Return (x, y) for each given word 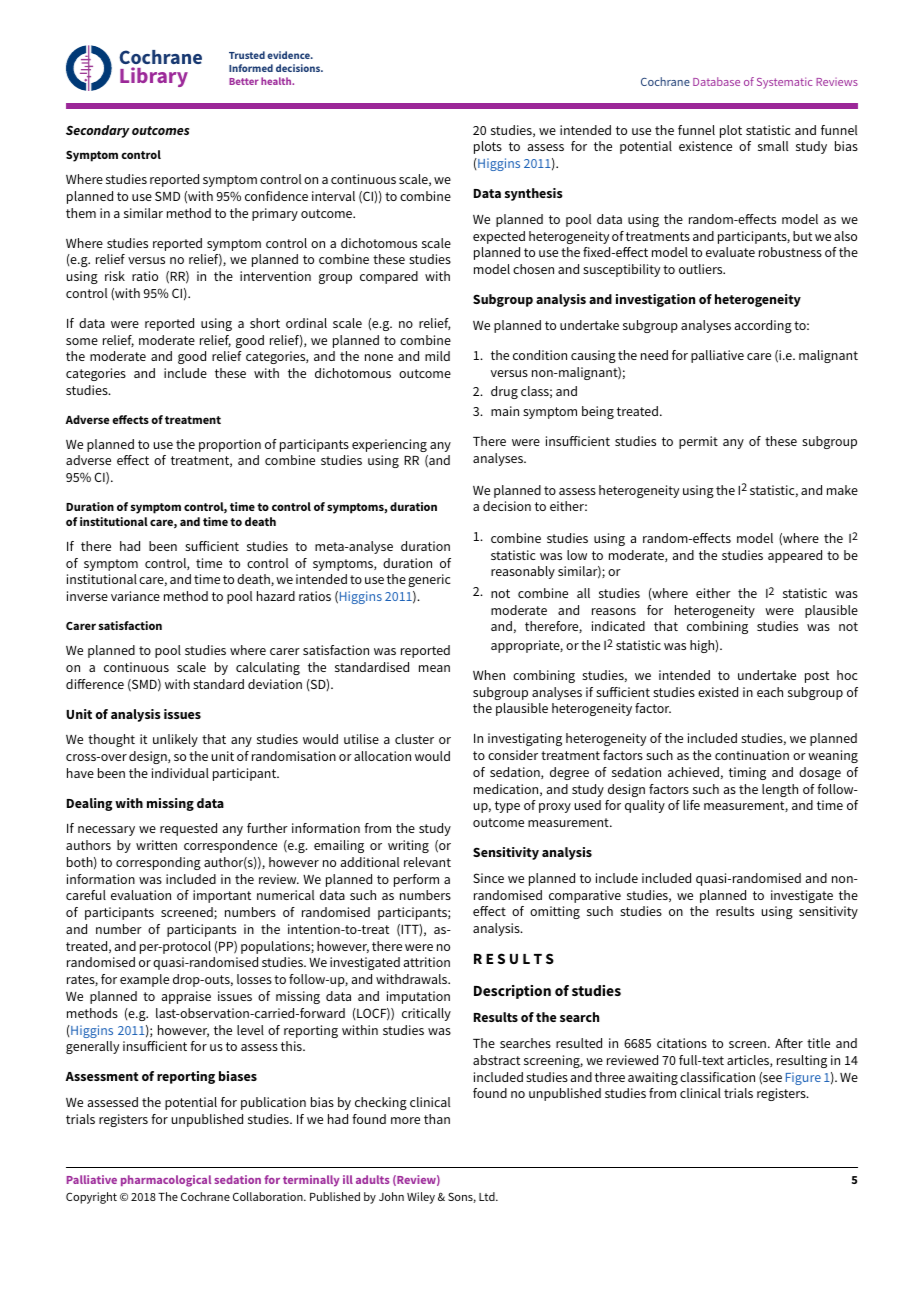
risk (115, 276)
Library (154, 77)
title (818, 1043)
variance (135, 596)
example (144, 980)
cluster (414, 739)
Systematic (784, 83)
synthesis (534, 194)
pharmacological (166, 1181)
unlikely (175, 740)
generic (429, 580)
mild (437, 356)
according (763, 326)
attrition (426, 962)
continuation (752, 755)
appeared (795, 556)
